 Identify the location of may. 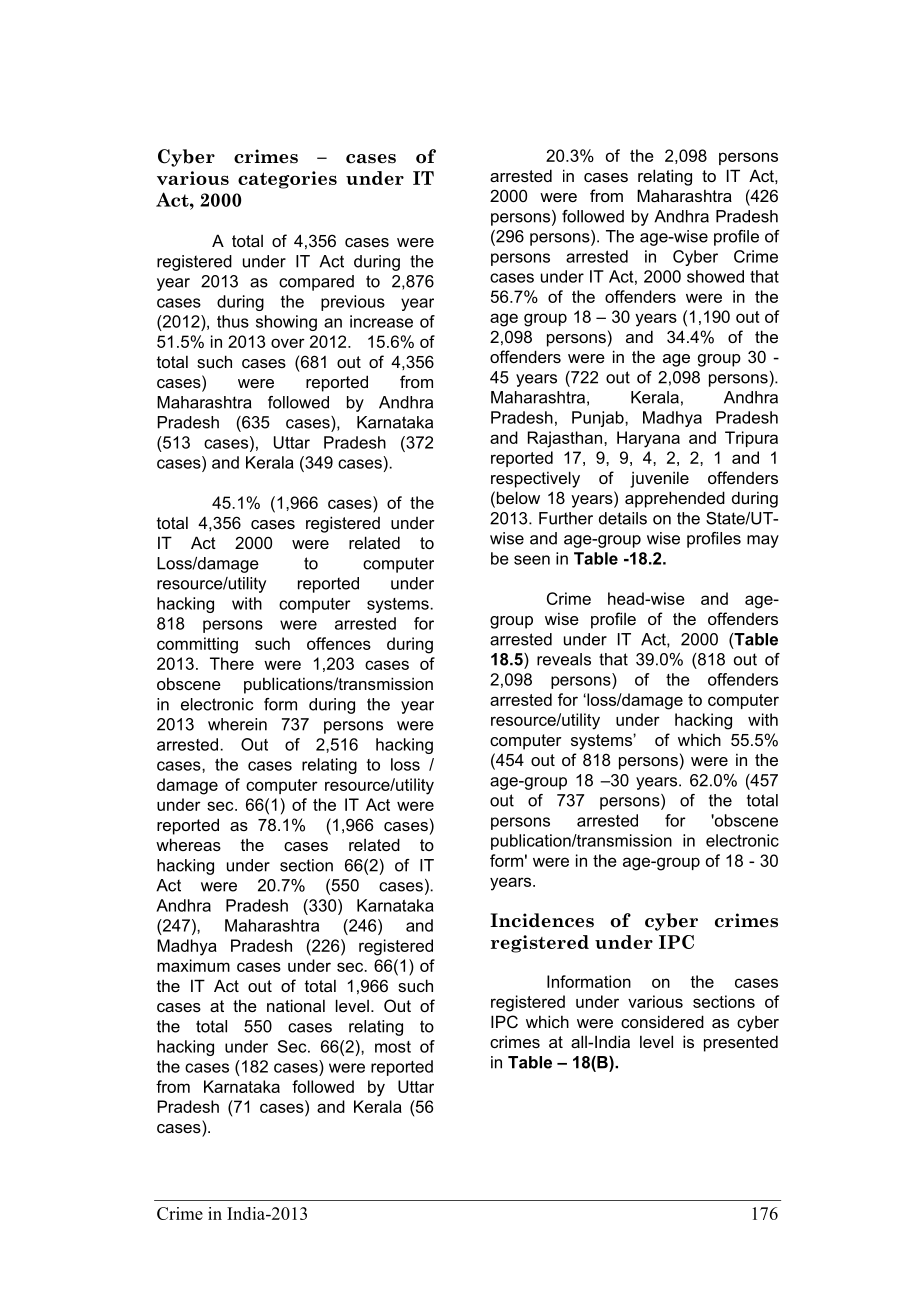
(763, 541).
